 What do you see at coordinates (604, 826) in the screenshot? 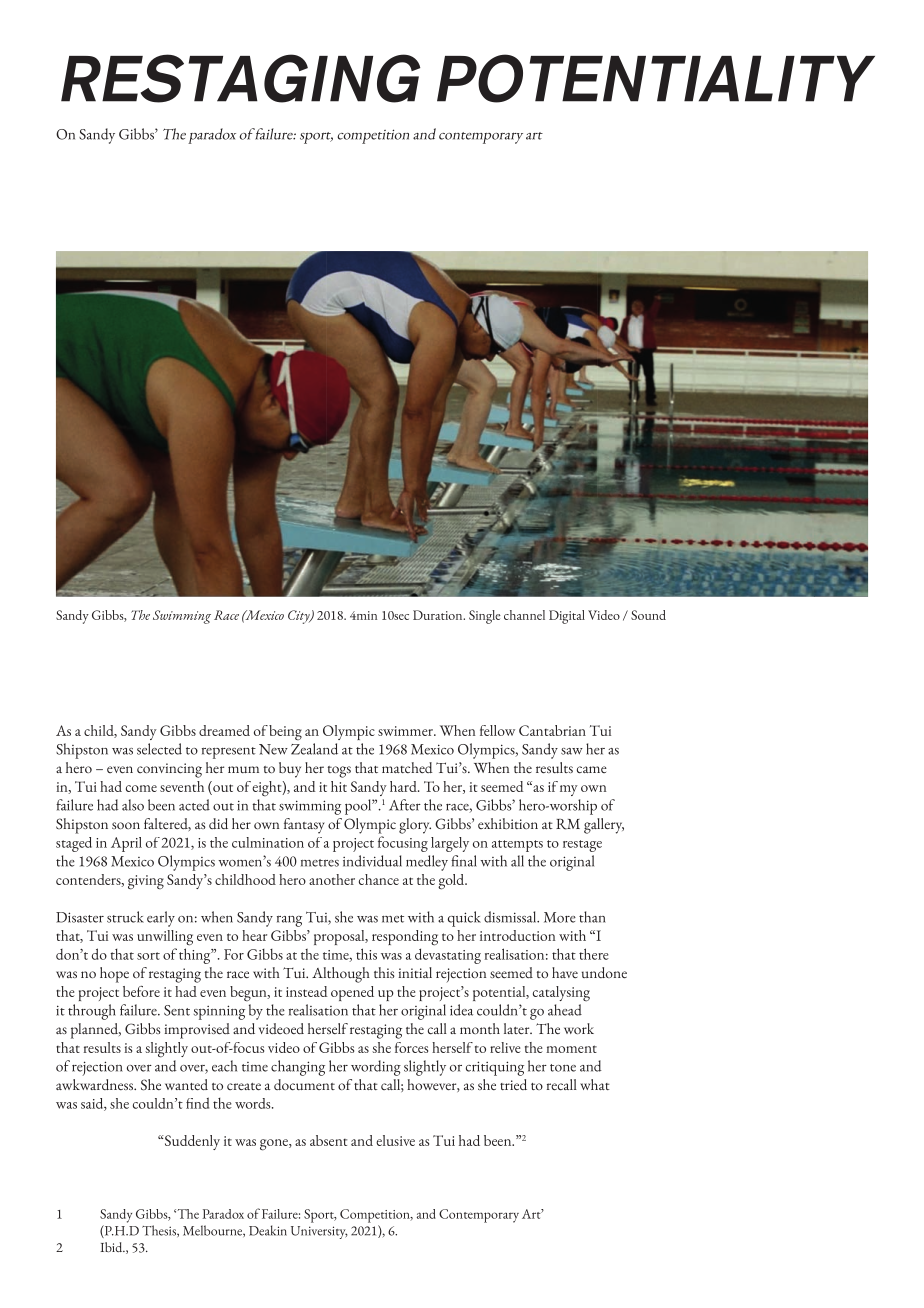
I see `gallery` at bounding box center [604, 826].
